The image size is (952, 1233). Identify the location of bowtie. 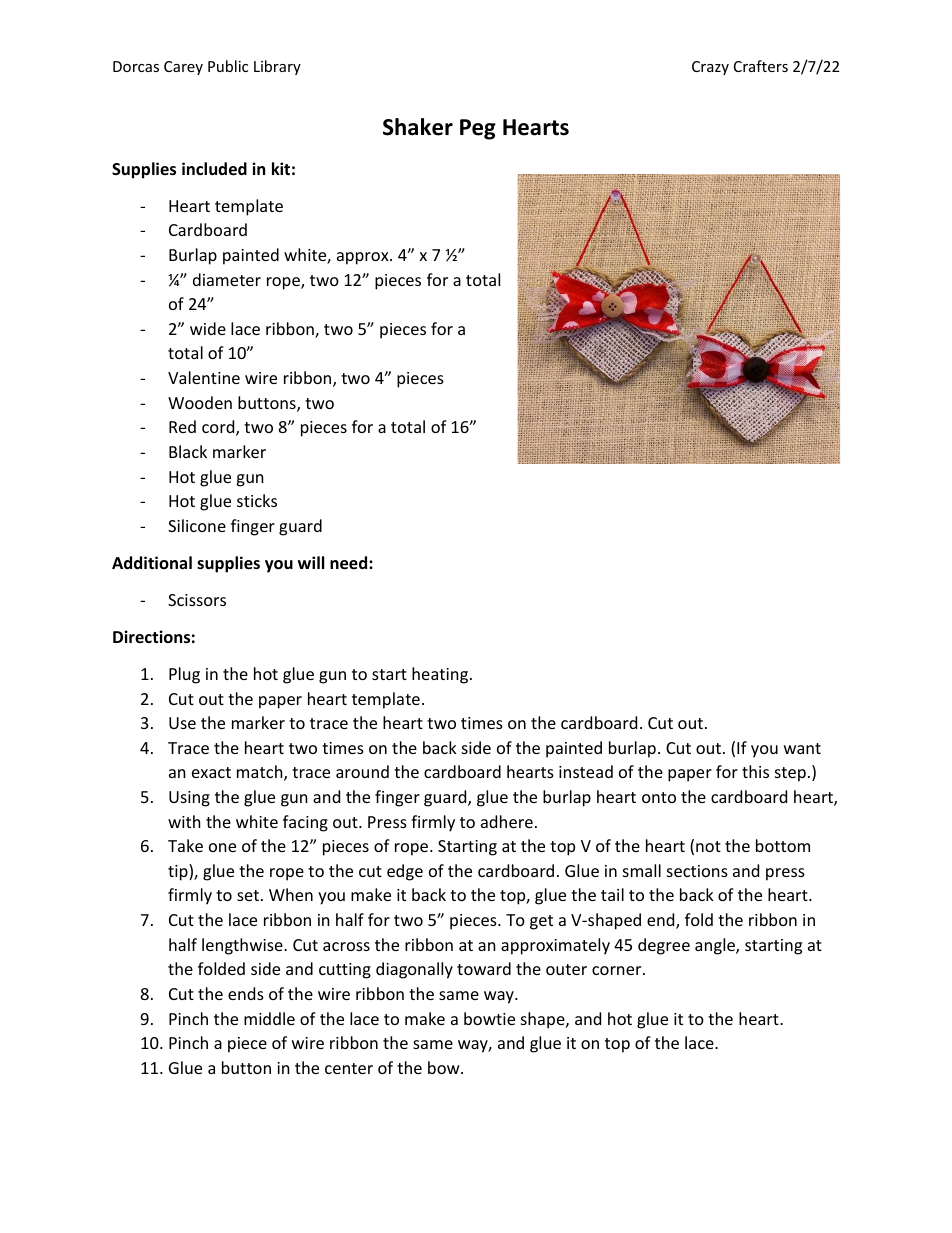
(489, 1018).
